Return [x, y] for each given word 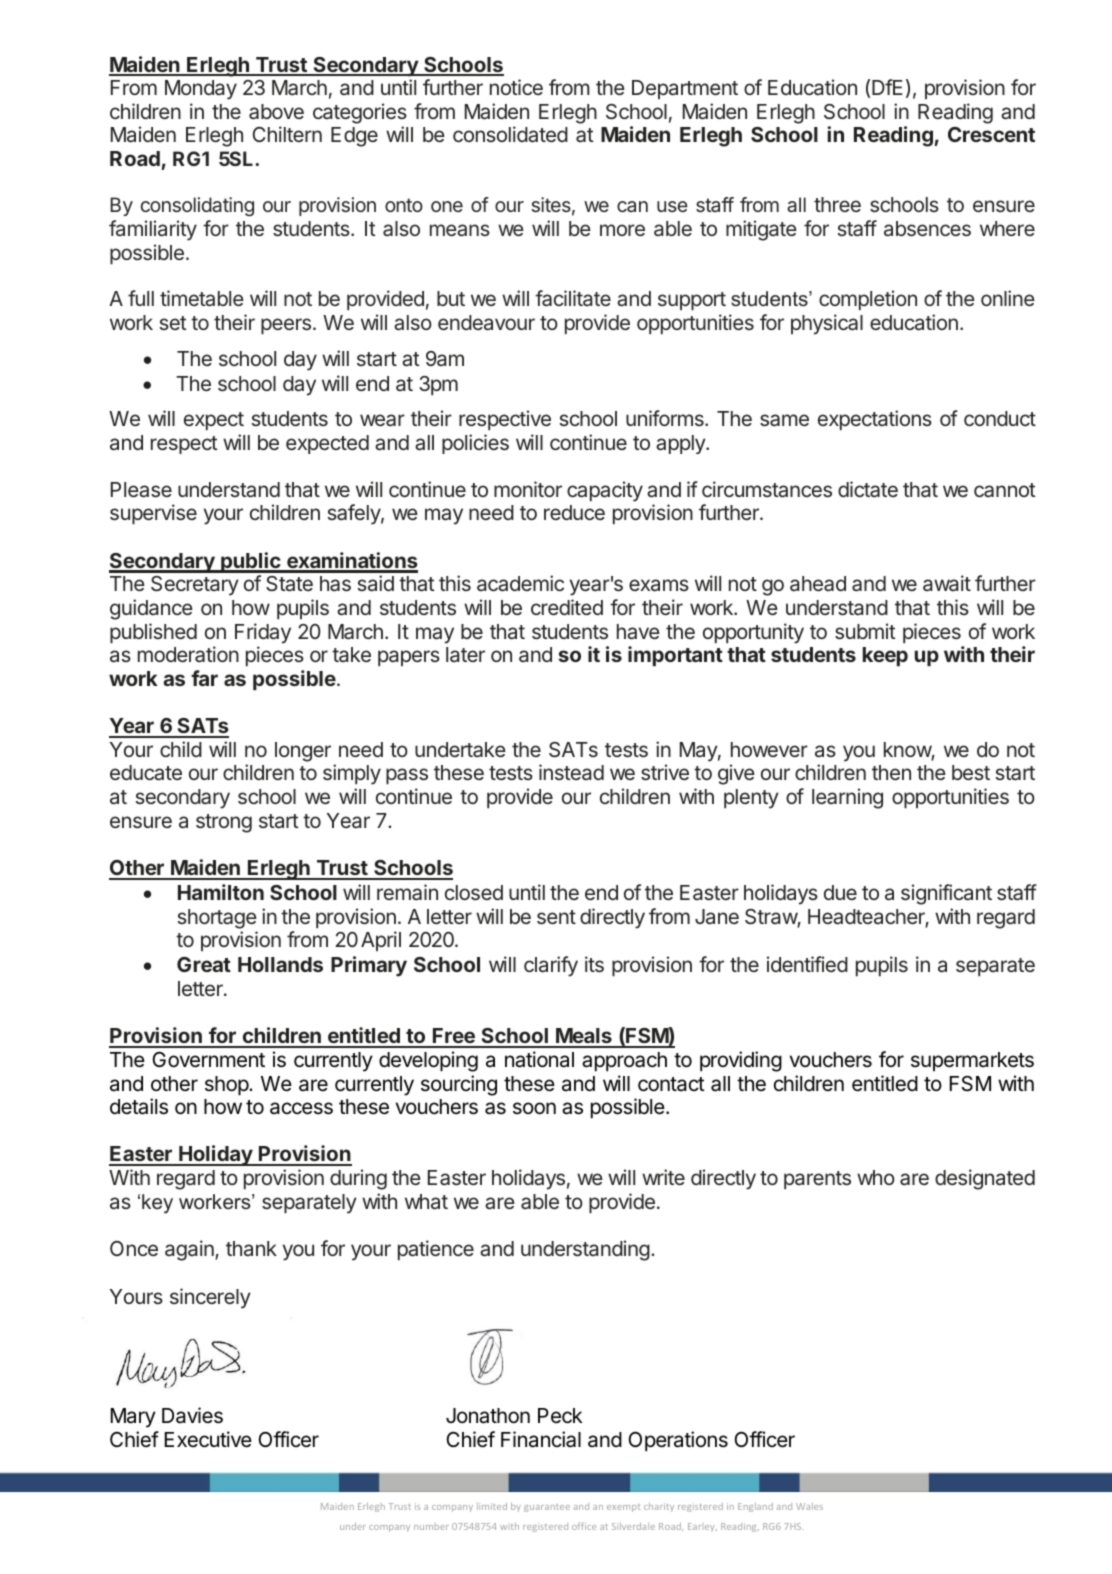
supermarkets [972, 1061]
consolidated [510, 134]
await [947, 583]
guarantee [547, 1508]
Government [208, 1060]
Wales [809, 1506]
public [251, 562]
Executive [208, 1439]
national [539, 1059]
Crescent [991, 134]
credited [567, 607]
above [276, 112]
